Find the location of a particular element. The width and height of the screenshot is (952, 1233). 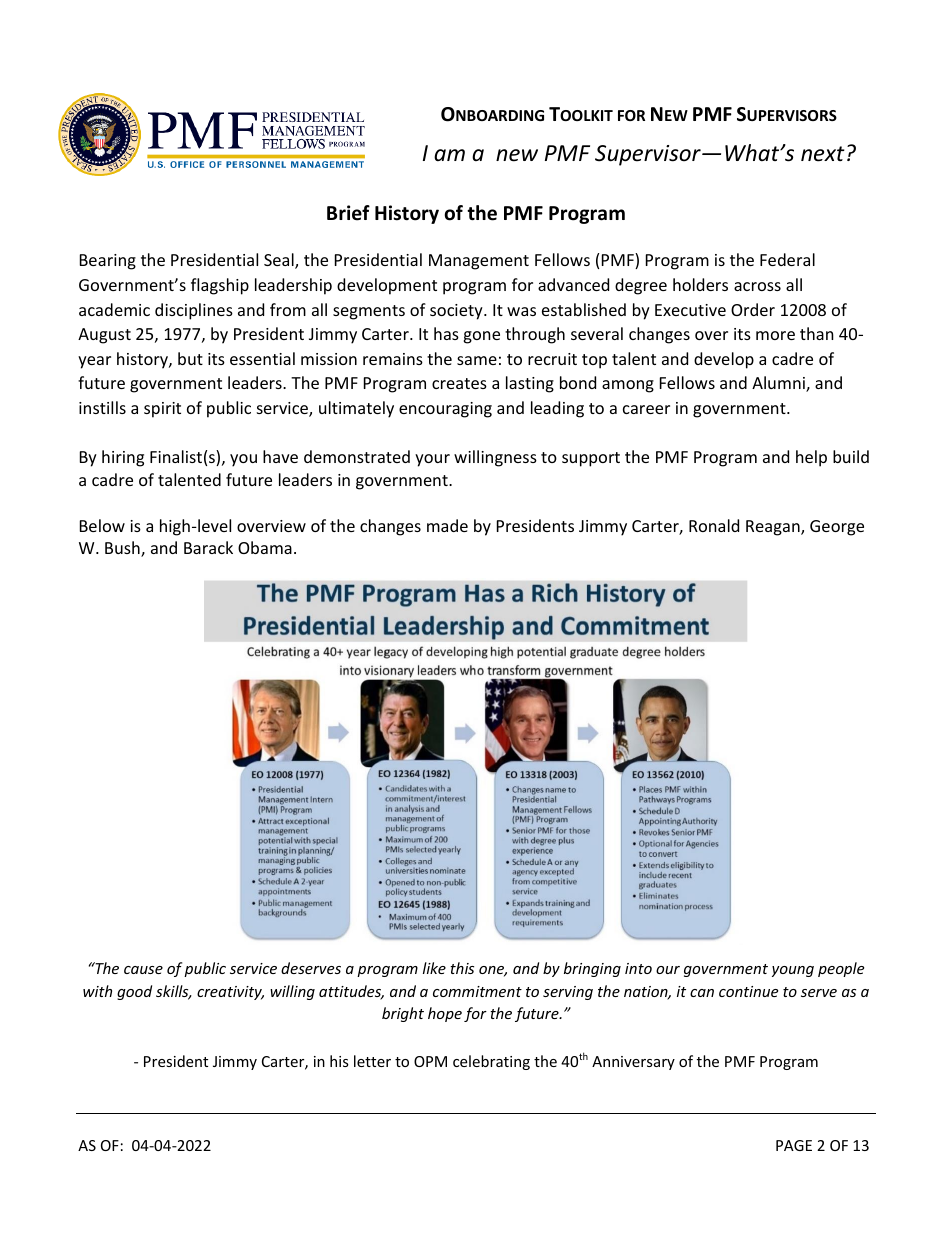

Bearing is located at coordinates (108, 262).
